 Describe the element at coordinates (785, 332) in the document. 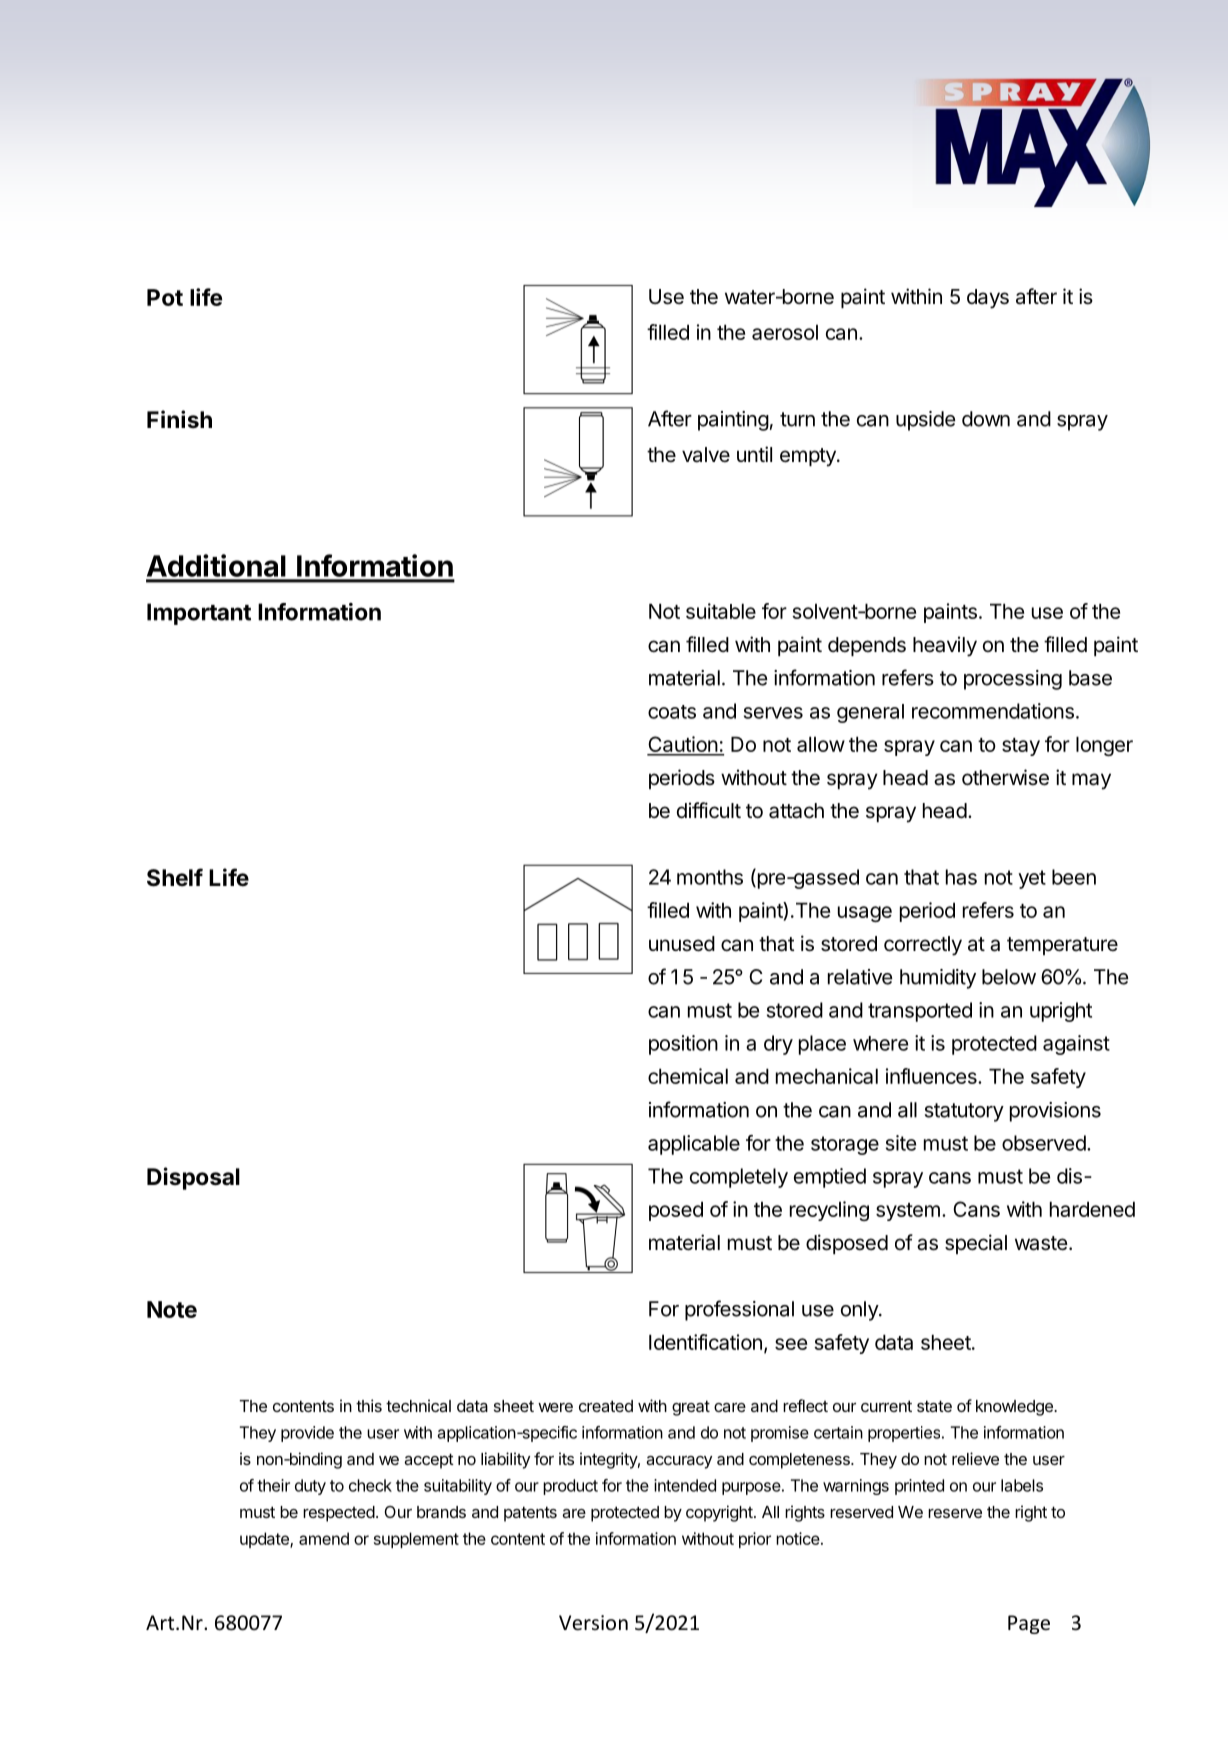

I see `aerosol` at that location.
